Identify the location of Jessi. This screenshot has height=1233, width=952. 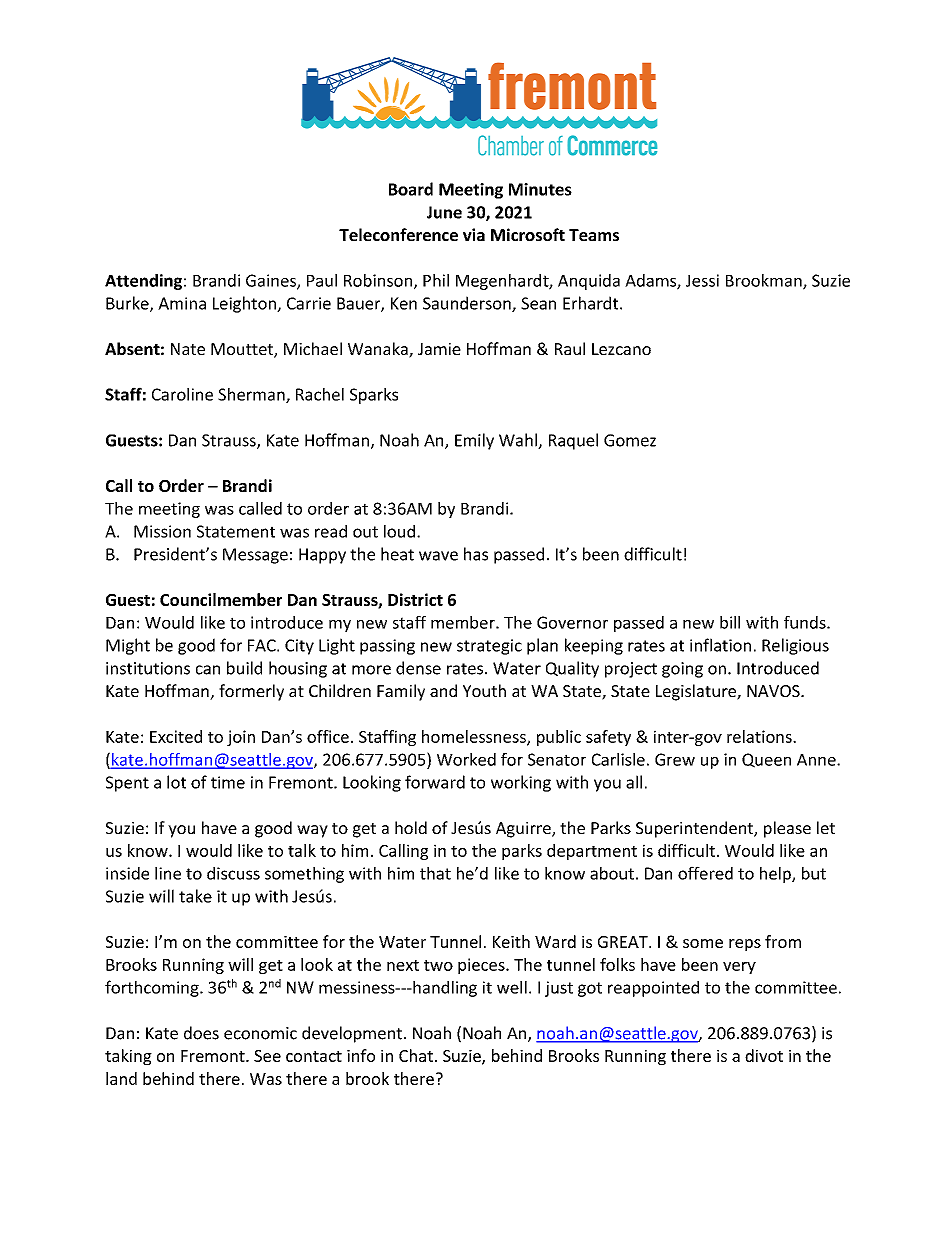
(702, 280).
